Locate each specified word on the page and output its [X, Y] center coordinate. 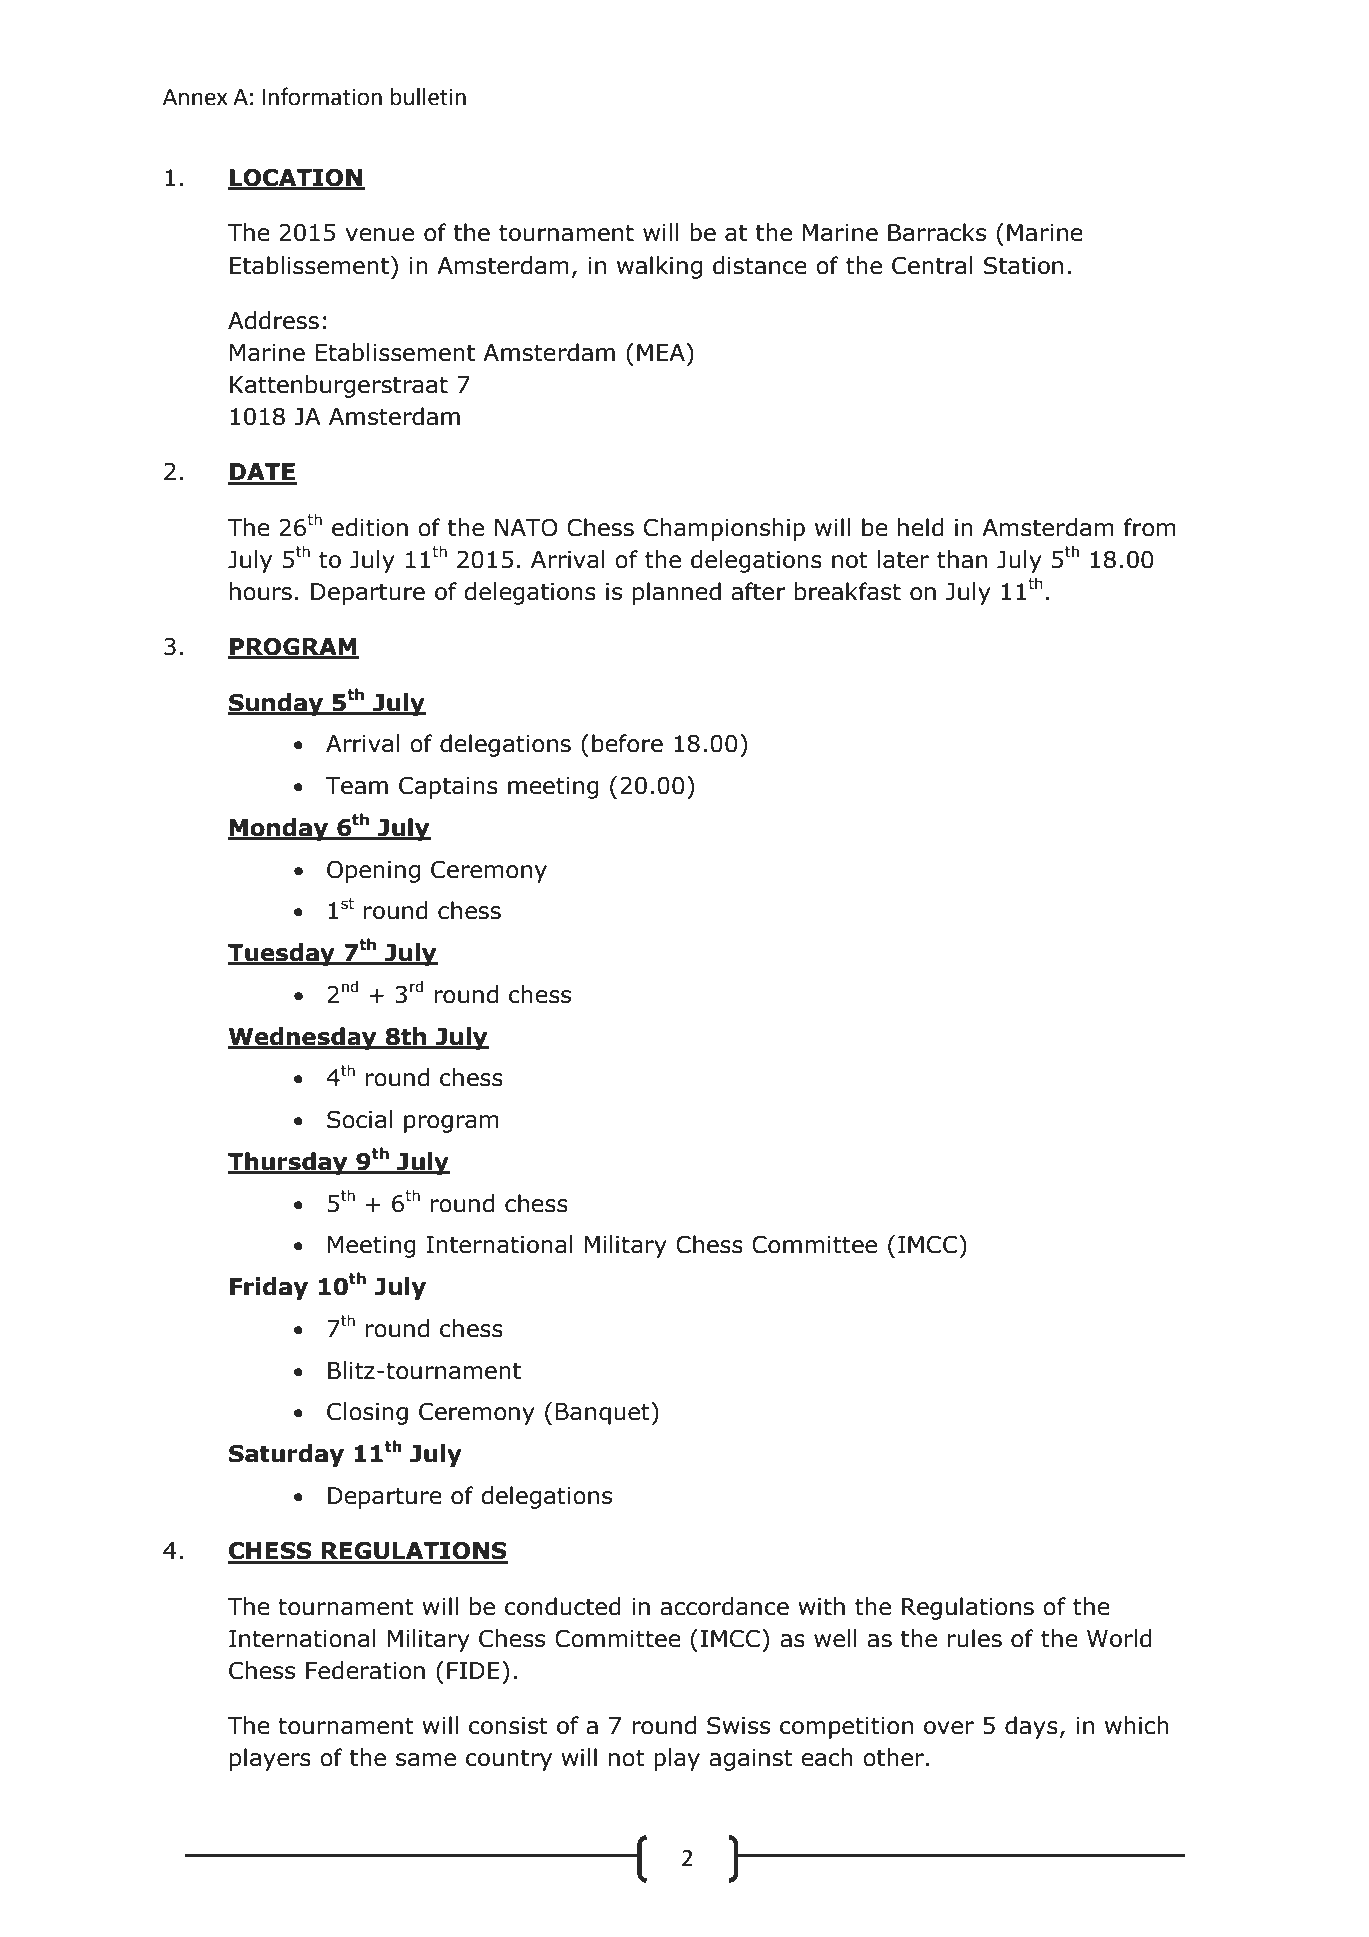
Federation [365, 1670]
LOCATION [296, 178]
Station [1023, 265]
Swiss [738, 1726]
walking [659, 267]
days [1031, 1727]
